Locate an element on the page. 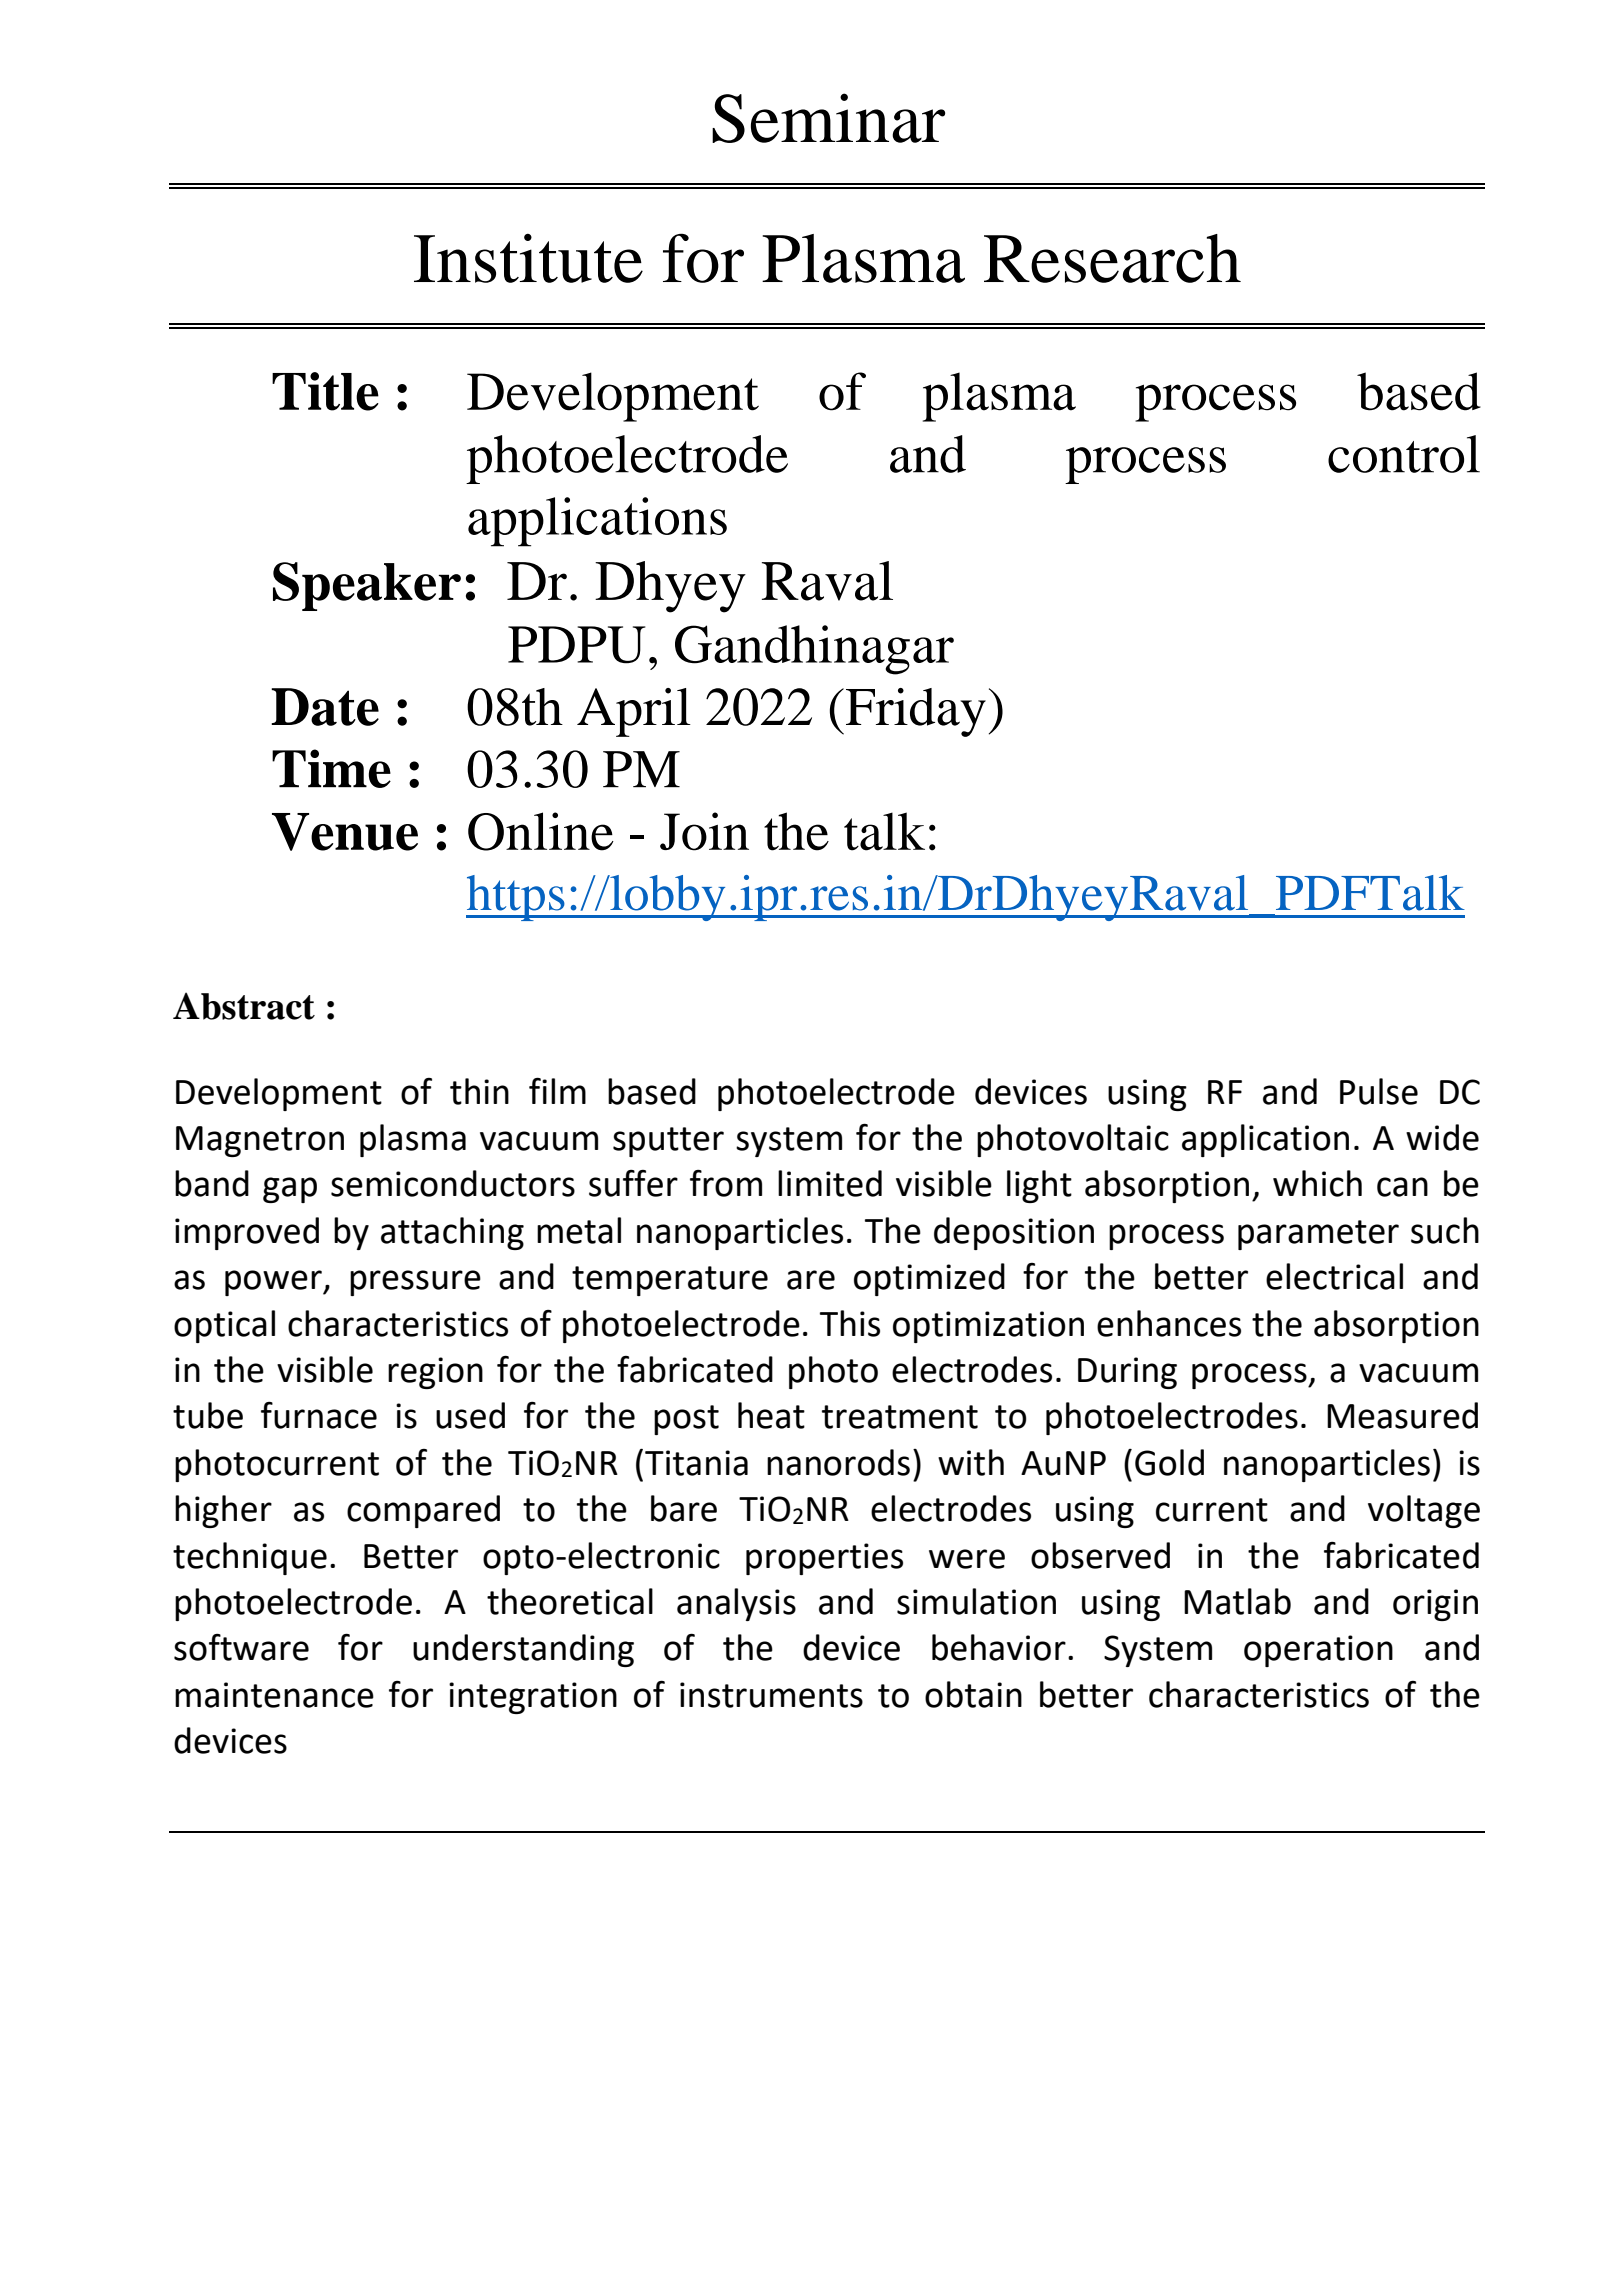 This page has width=1616, height=2284. maintenance is located at coordinates (274, 1695).
